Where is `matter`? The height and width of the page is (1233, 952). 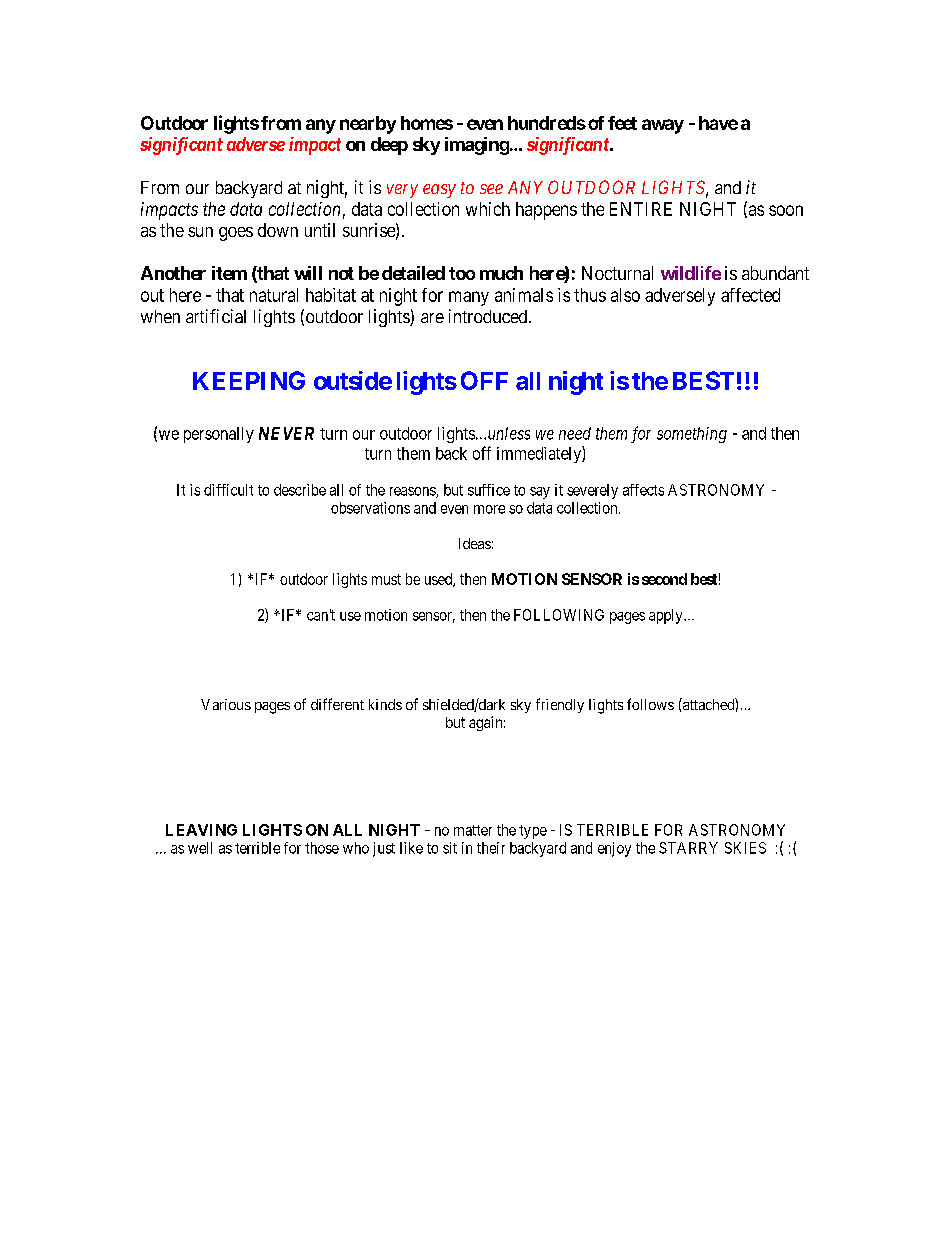 matter is located at coordinates (473, 830).
